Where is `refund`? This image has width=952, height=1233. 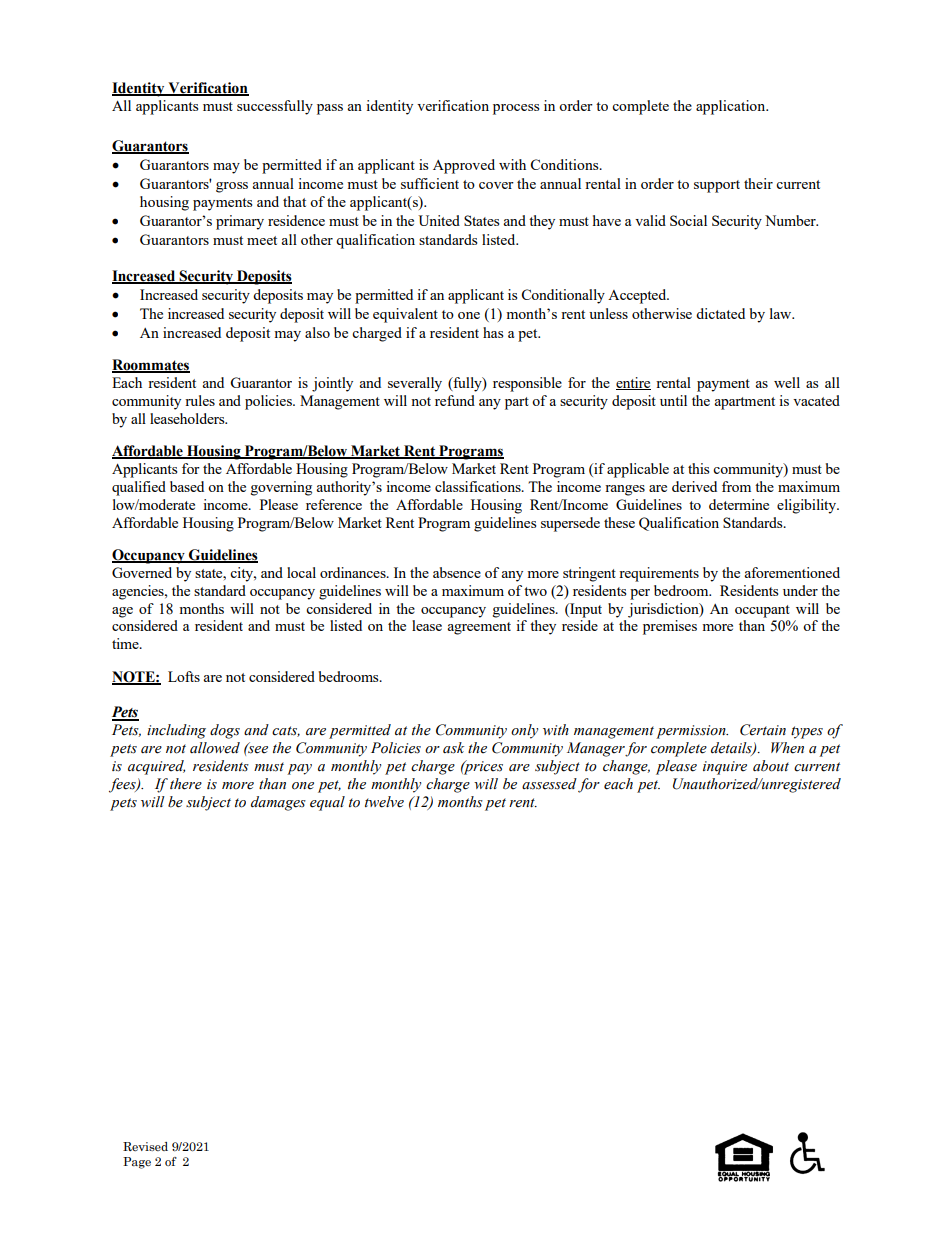
refund is located at coordinates (455, 400).
